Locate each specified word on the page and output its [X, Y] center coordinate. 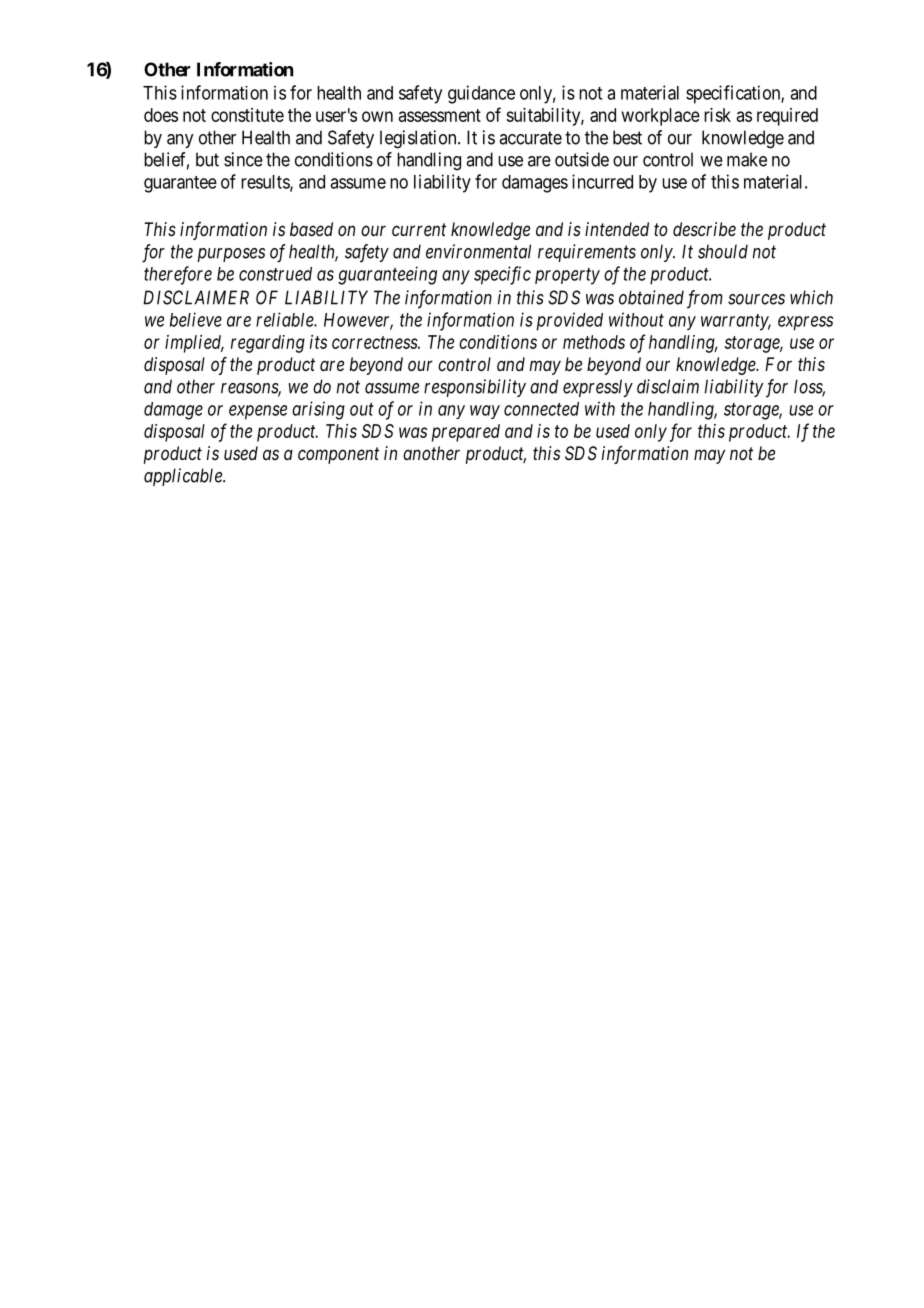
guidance [481, 94]
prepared [466, 433]
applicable [184, 477]
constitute [247, 115]
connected [541, 409]
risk [717, 115]
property [567, 276]
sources [756, 299]
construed [275, 274]
